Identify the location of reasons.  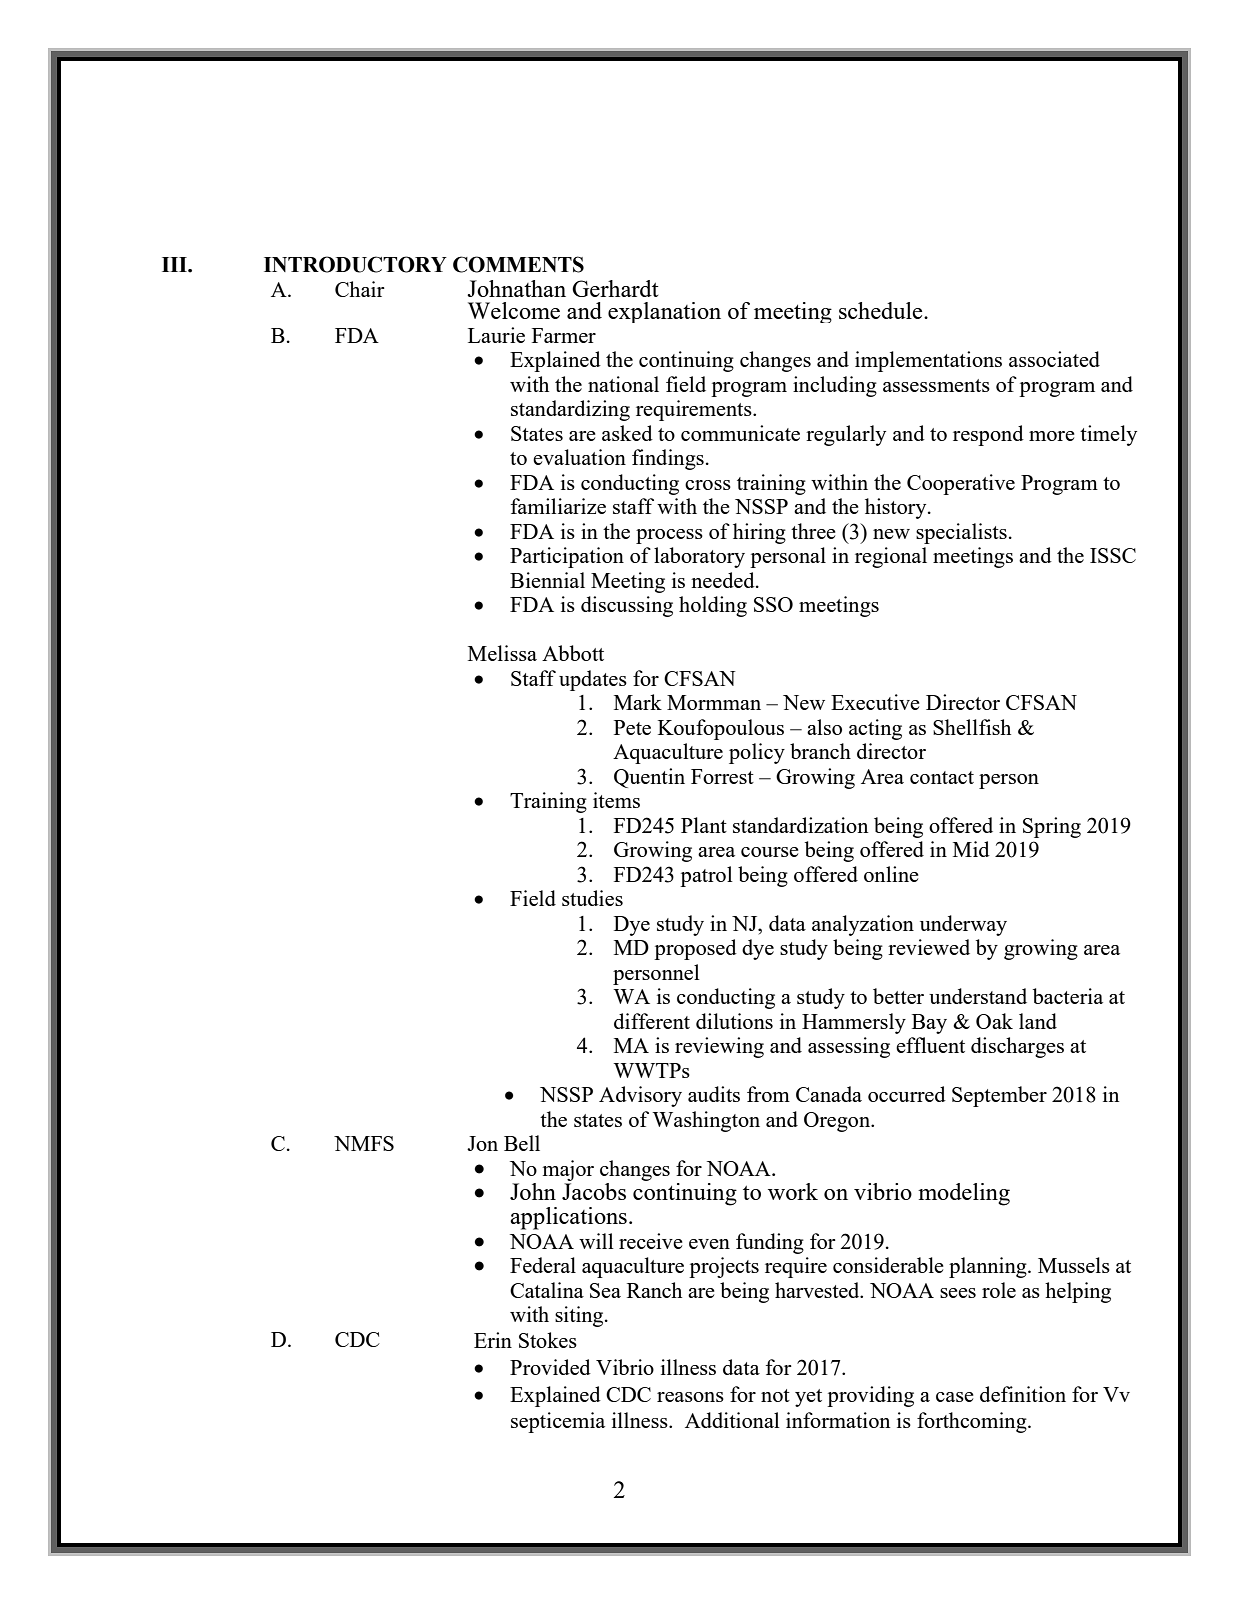
(690, 1397).
